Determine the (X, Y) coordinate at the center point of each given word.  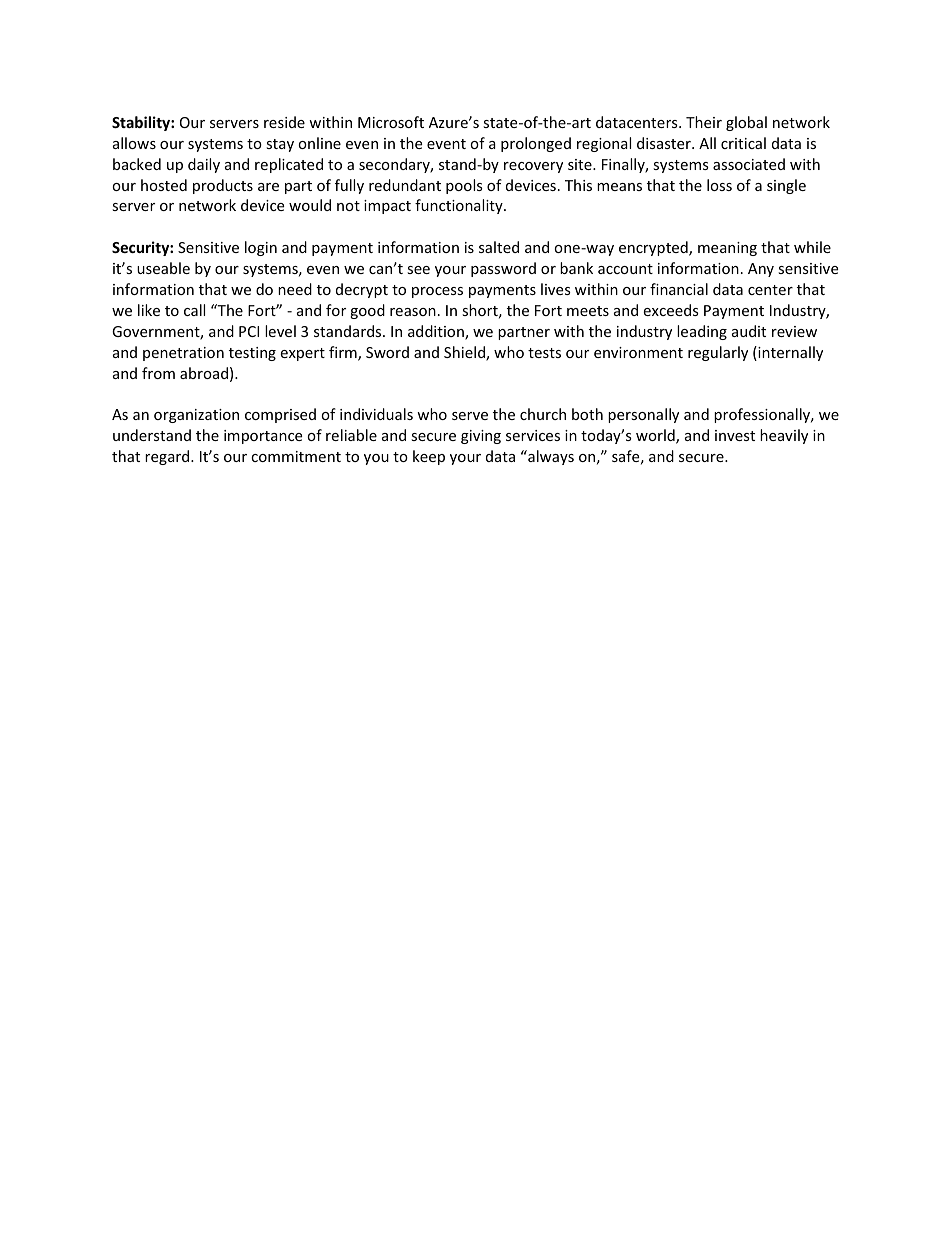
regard (168, 457)
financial (679, 289)
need (295, 289)
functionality (460, 206)
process (437, 292)
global (746, 123)
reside (284, 122)
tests (544, 353)
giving (481, 437)
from (158, 373)
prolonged (536, 144)
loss (719, 185)
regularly (718, 353)
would (310, 205)
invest (735, 435)
